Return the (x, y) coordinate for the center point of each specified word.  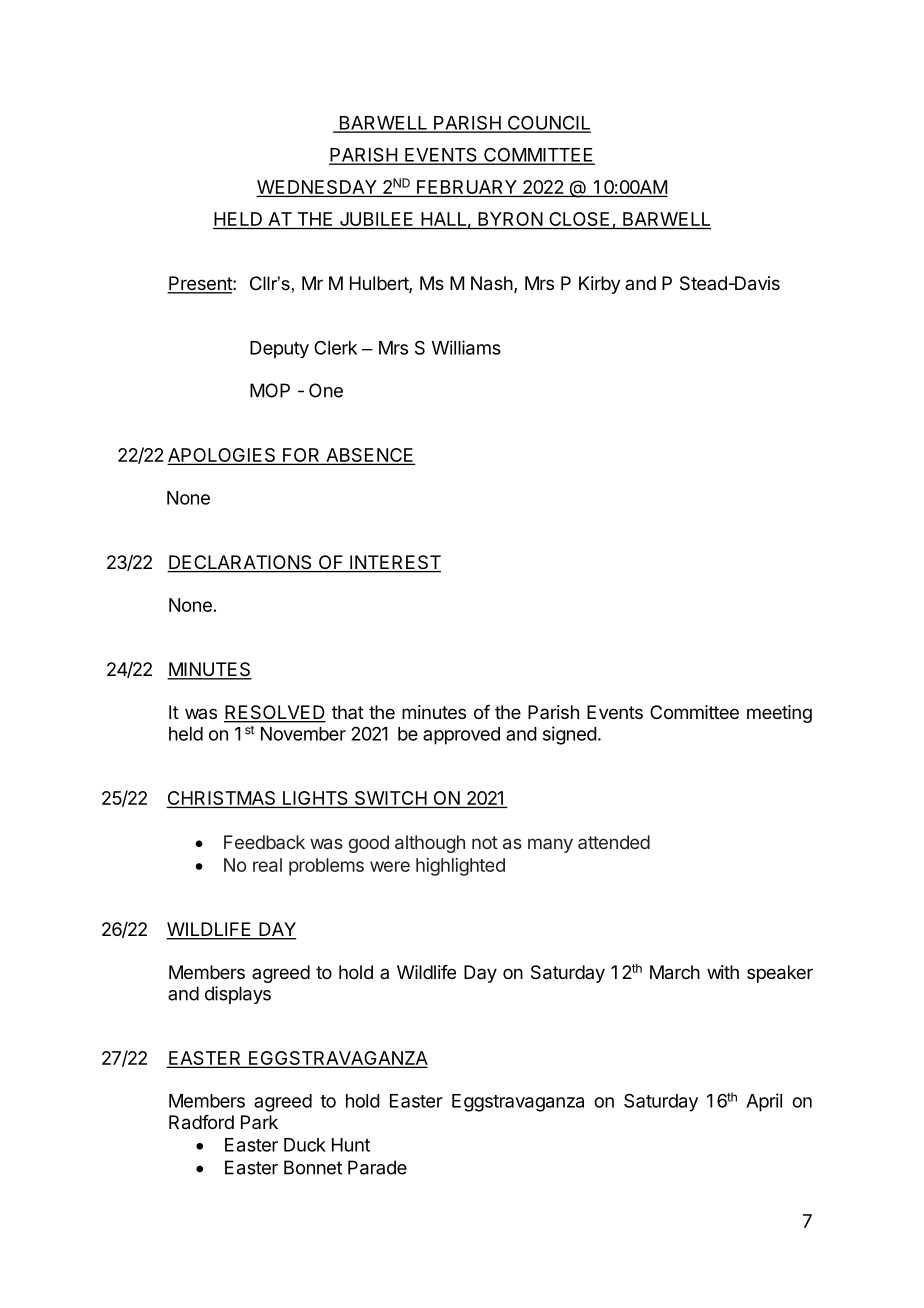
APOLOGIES (223, 456)
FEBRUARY (467, 188)
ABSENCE (369, 456)
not (485, 842)
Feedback (264, 842)
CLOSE (579, 220)
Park (259, 1122)
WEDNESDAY (317, 188)
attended (614, 842)
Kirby (600, 285)
